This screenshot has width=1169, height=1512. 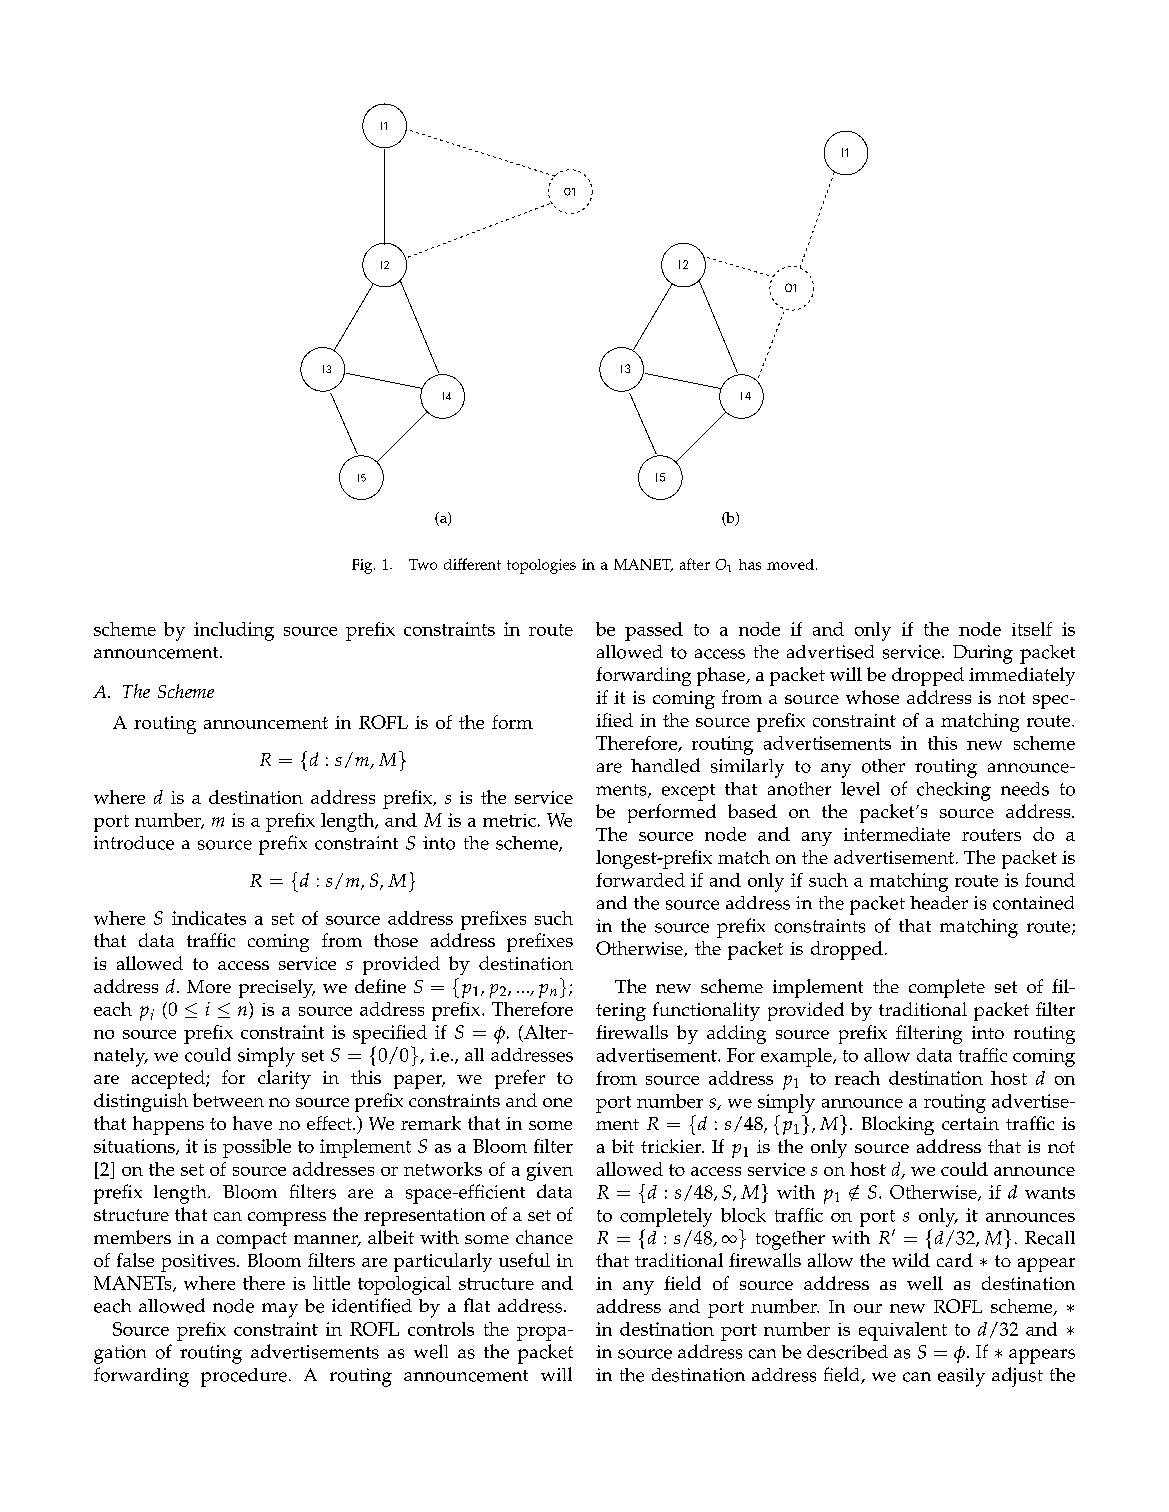 What do you see at coordinates (939, 903) in the screenshot?
I see `header` at bounding box center [939, 903].
